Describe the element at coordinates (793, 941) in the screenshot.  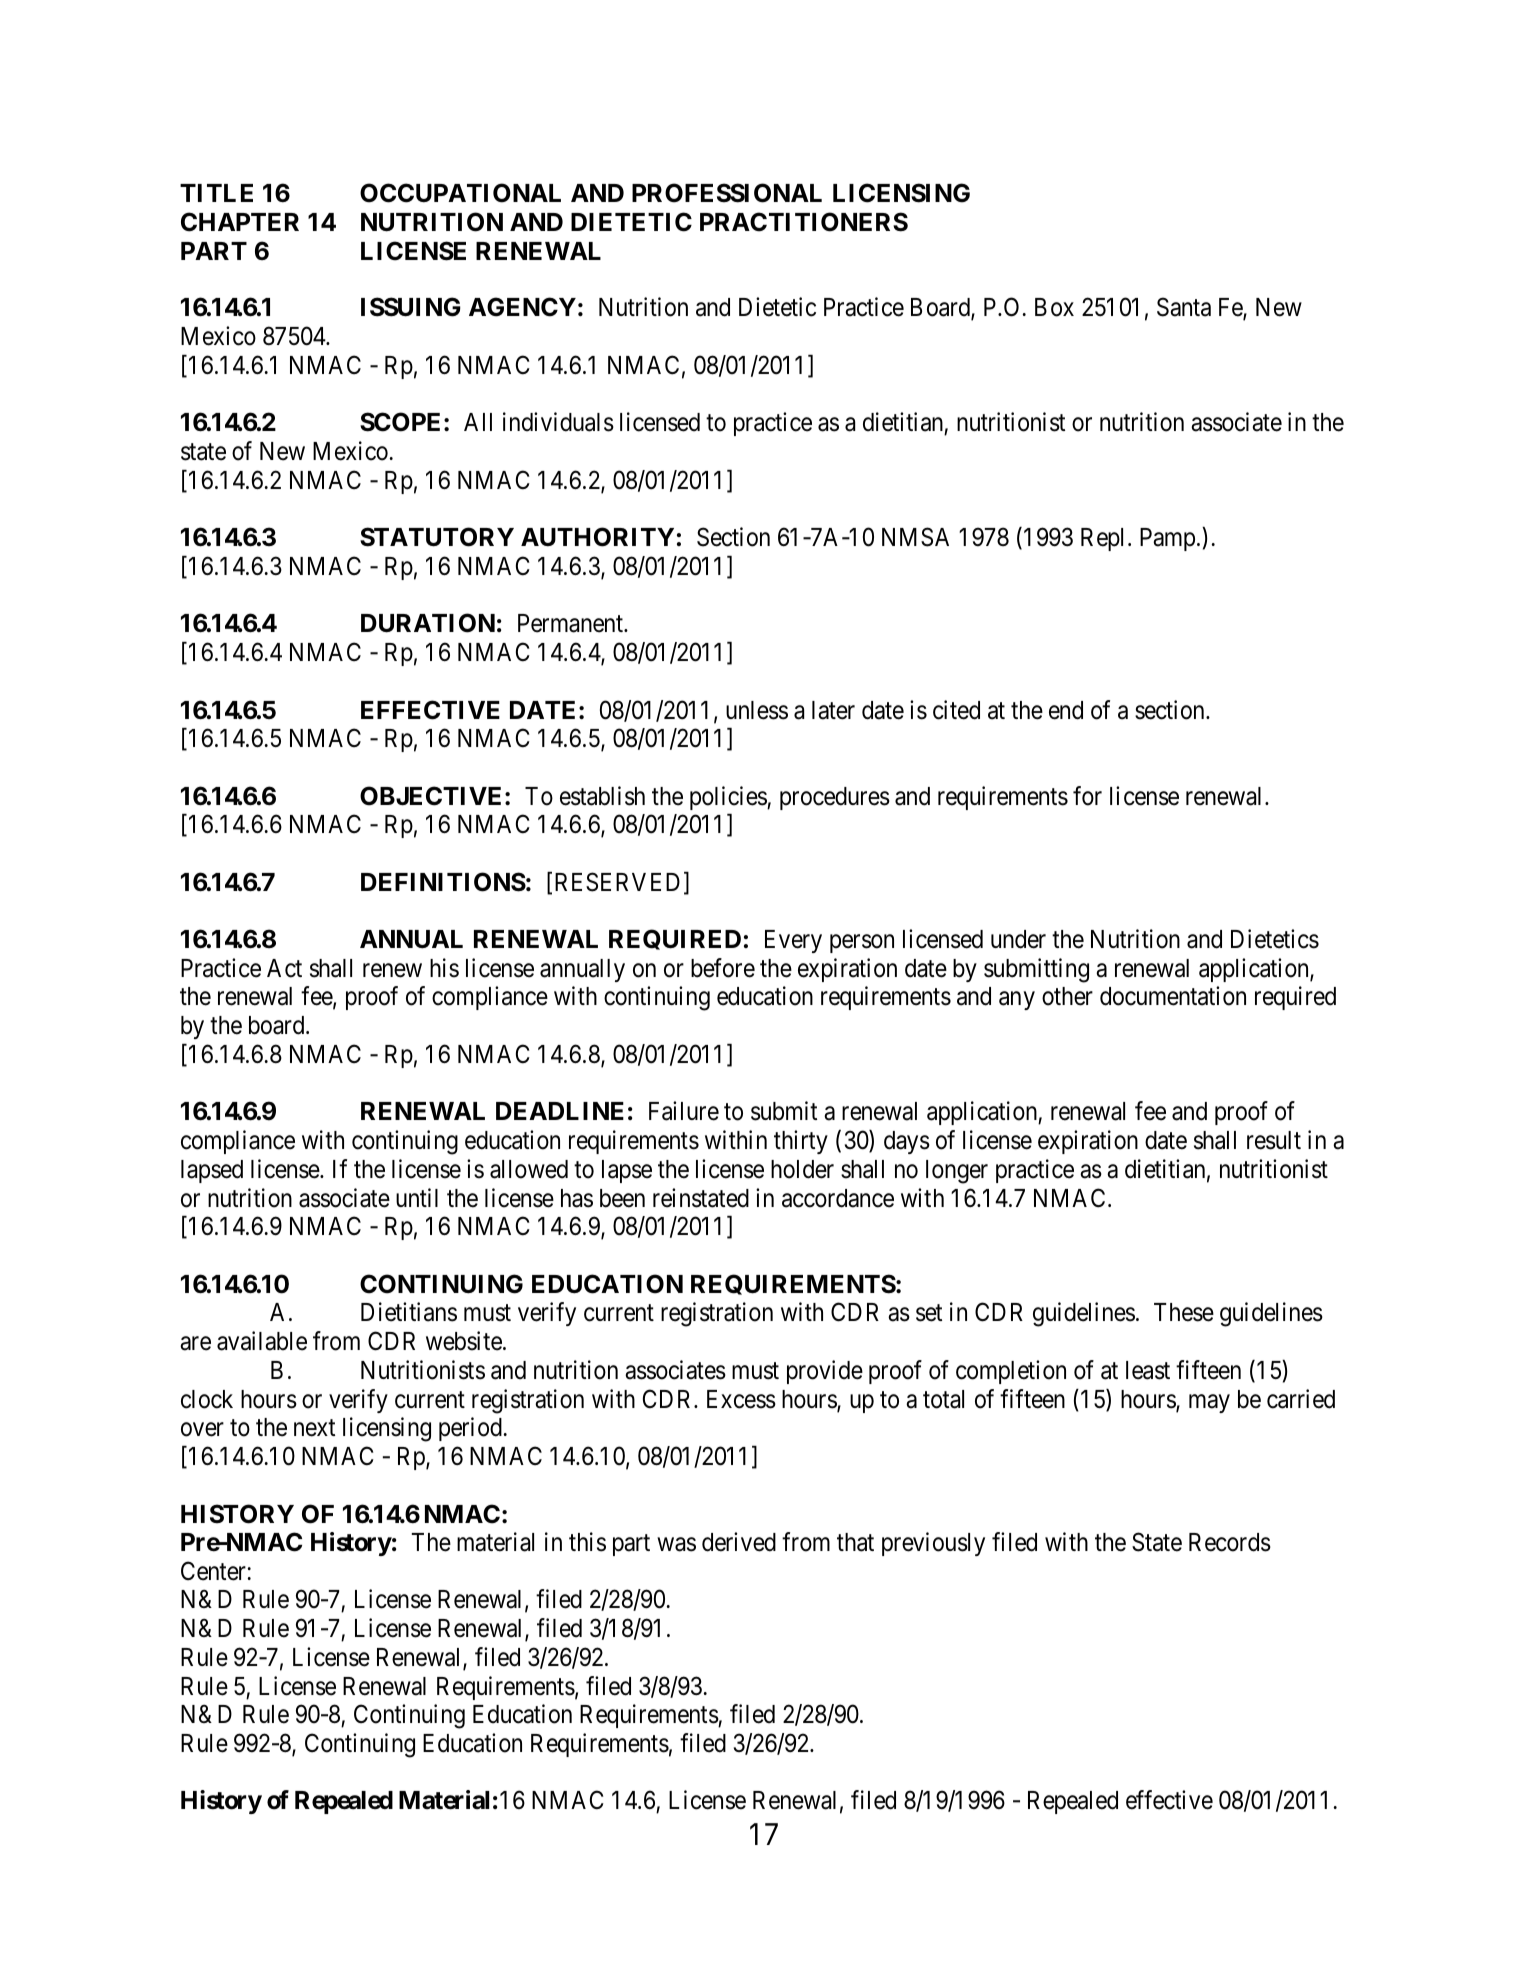
I see `Every` at that location.
